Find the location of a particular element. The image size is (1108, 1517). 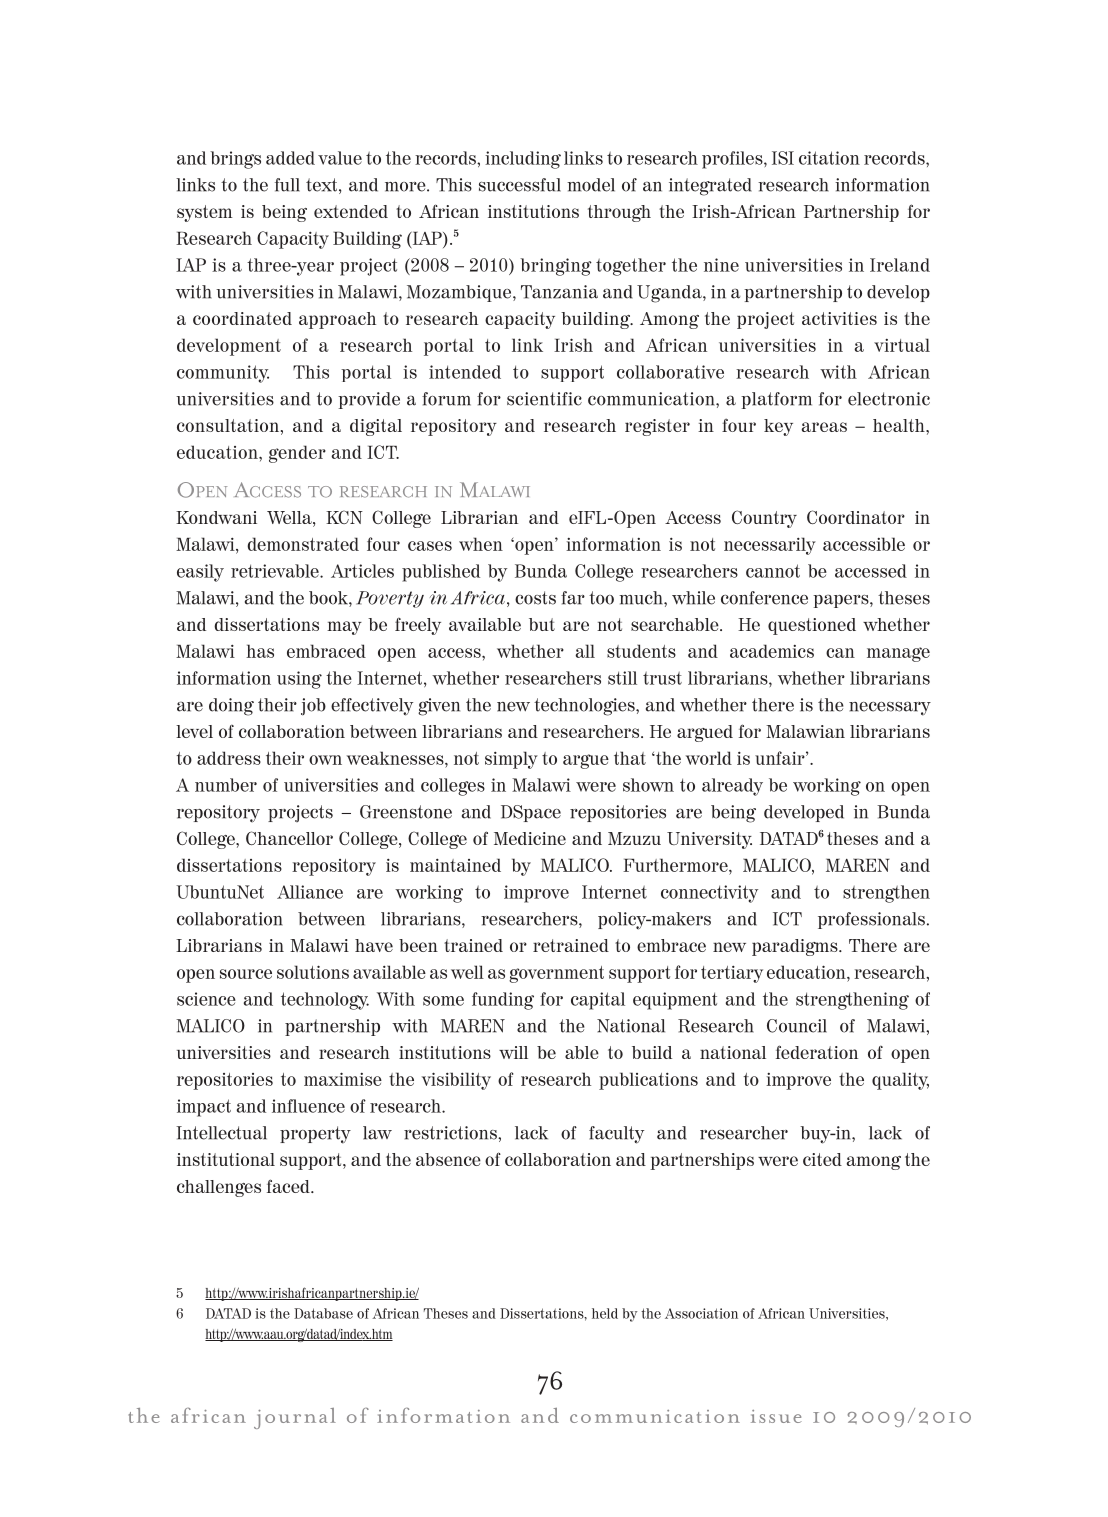

full is located at coordinates (287, 185).
